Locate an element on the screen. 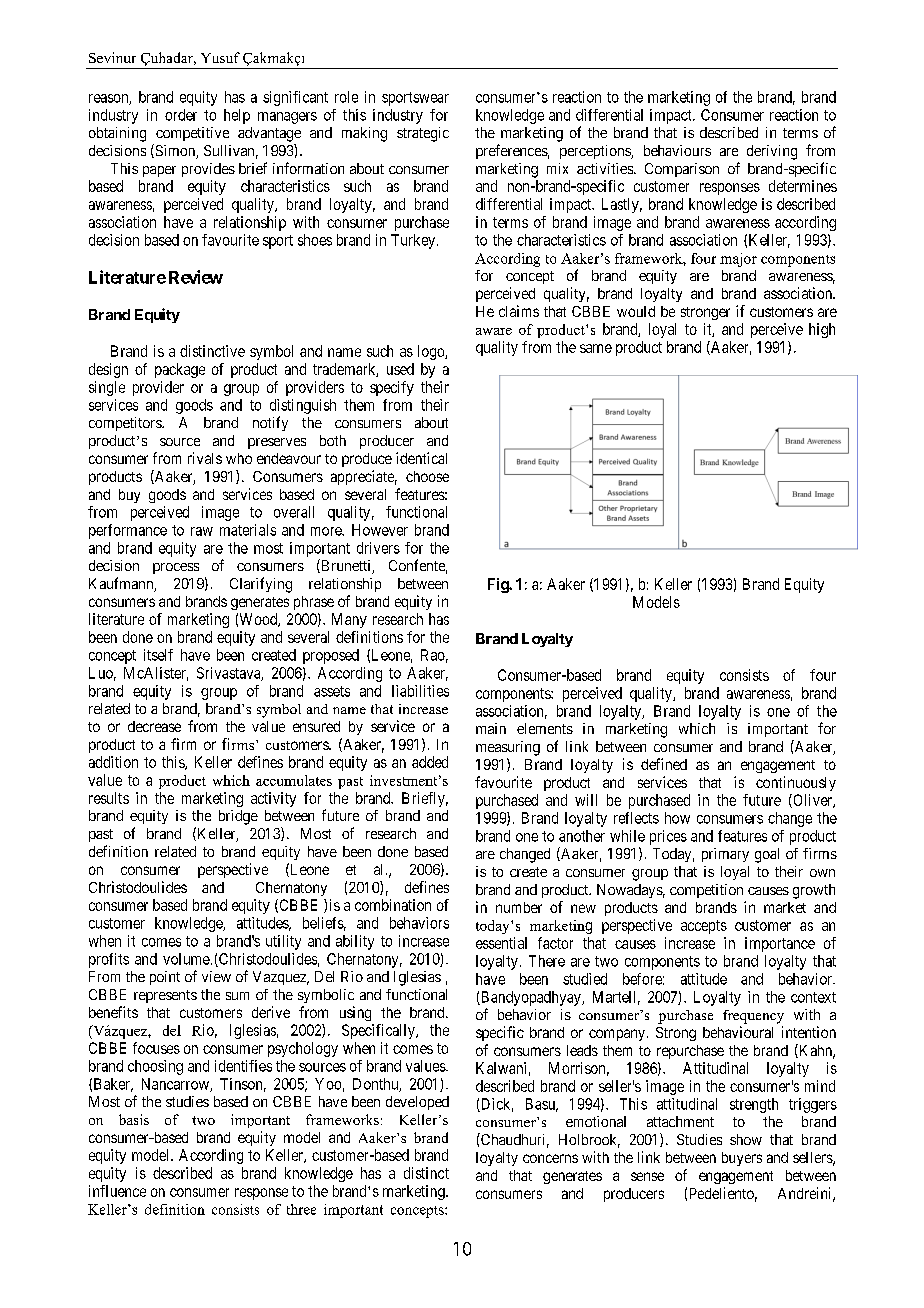 The width and height of the screenshot is (924, 1308). competition is located at coordinates (706, 891).
